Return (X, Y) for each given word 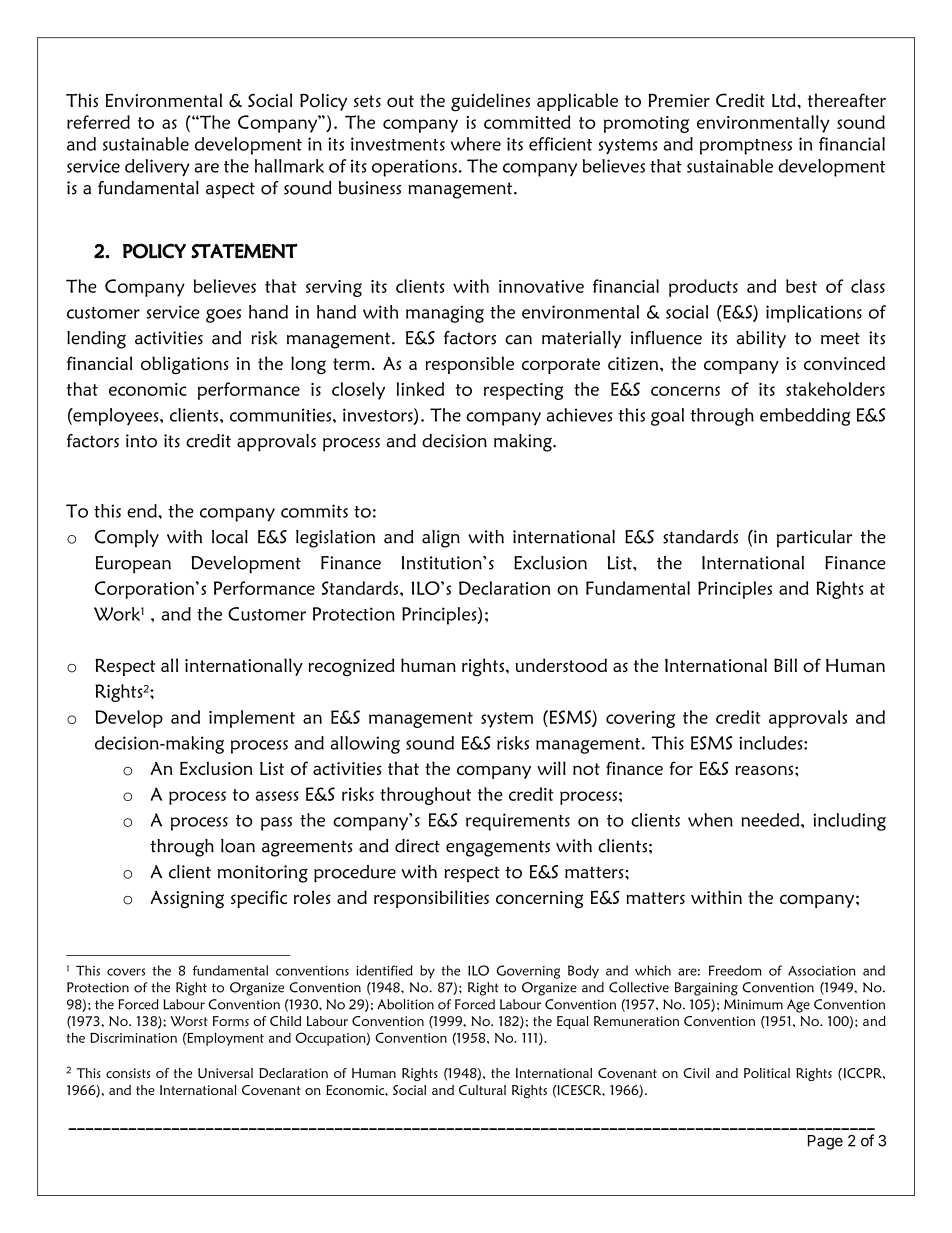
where (475, 144)
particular (815, 538)
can (518, 340)
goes (223, 316)
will (551, 768)
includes (772, 743)
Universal (225, 1073)
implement (252, 719)
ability (761, 339)
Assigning (187, 900)
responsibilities (431, 899)
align (441, 539)
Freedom (735, 970)
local (230, 537)
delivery (157, 168)
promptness (746, 147)
